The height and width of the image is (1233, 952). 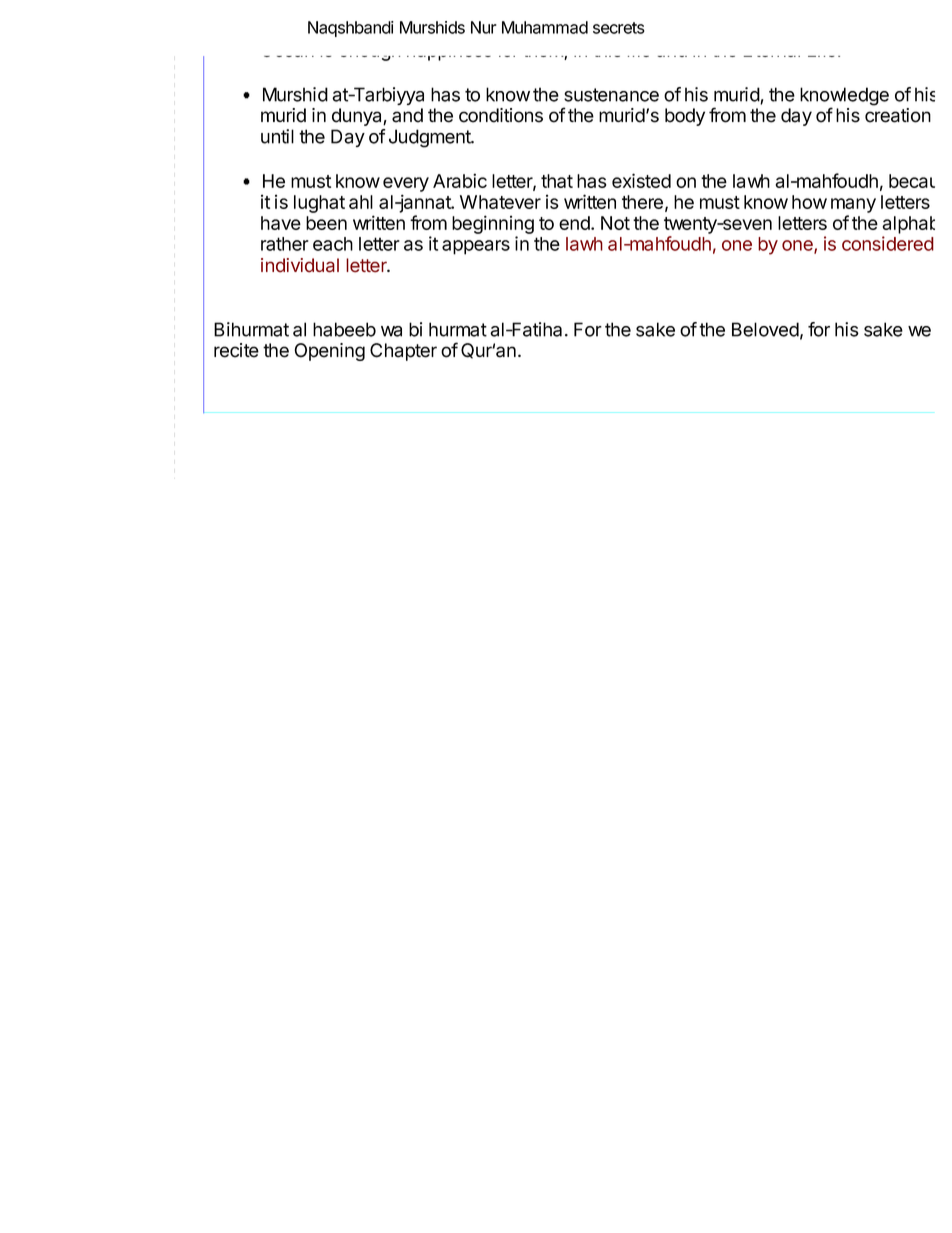 I want to click on individual, so click(x=300, y=265).
